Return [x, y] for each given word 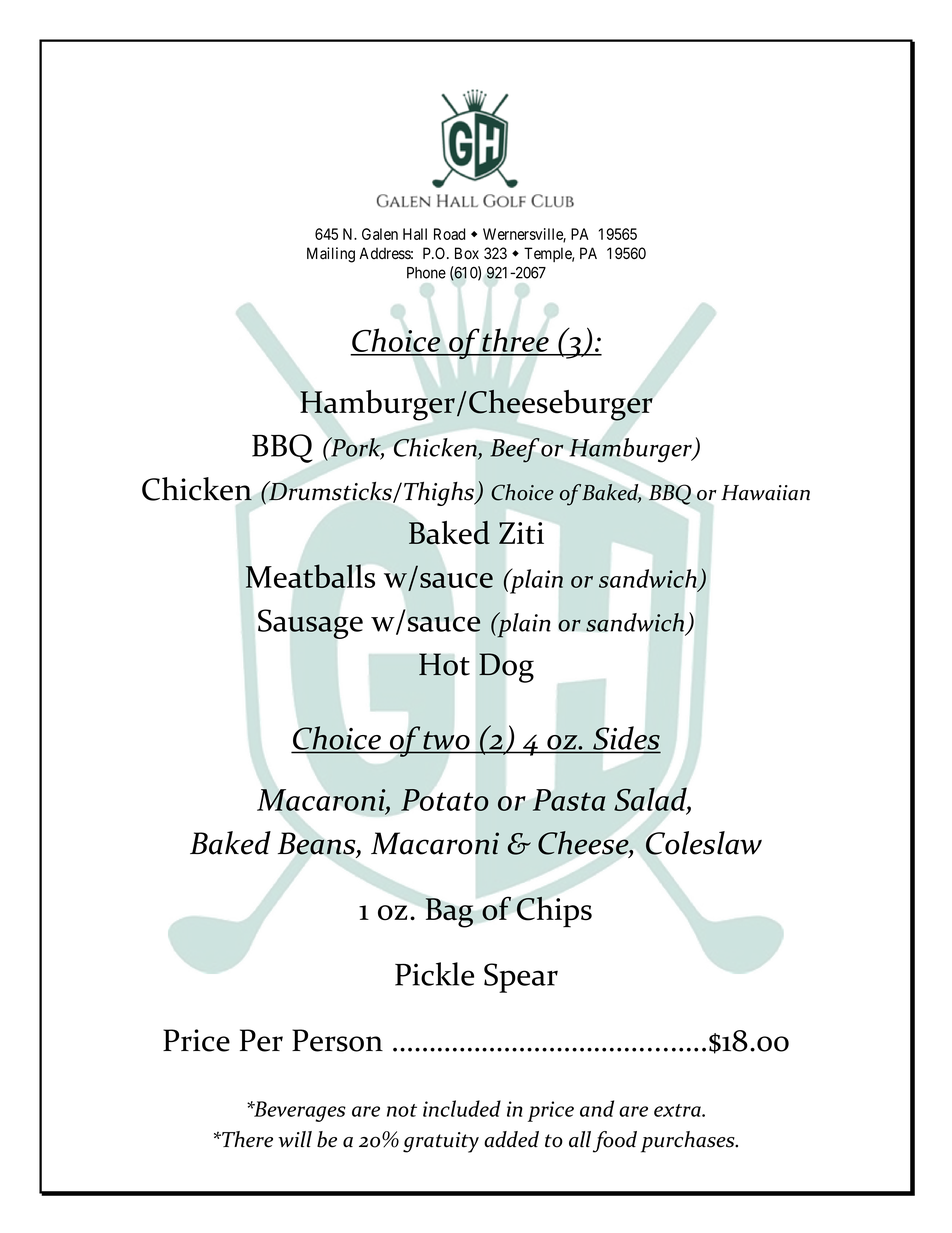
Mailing [331, 255]
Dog [506, 668]
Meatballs [310, 576]
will [295, 1139]
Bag [449, 913]
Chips [554, 912]
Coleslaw [704, 843]
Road [449, 234]
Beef [515, 450]
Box [467, 253]
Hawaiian [765, 493]
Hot [444, 664]
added [511, 1139]
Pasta [569, 800]
